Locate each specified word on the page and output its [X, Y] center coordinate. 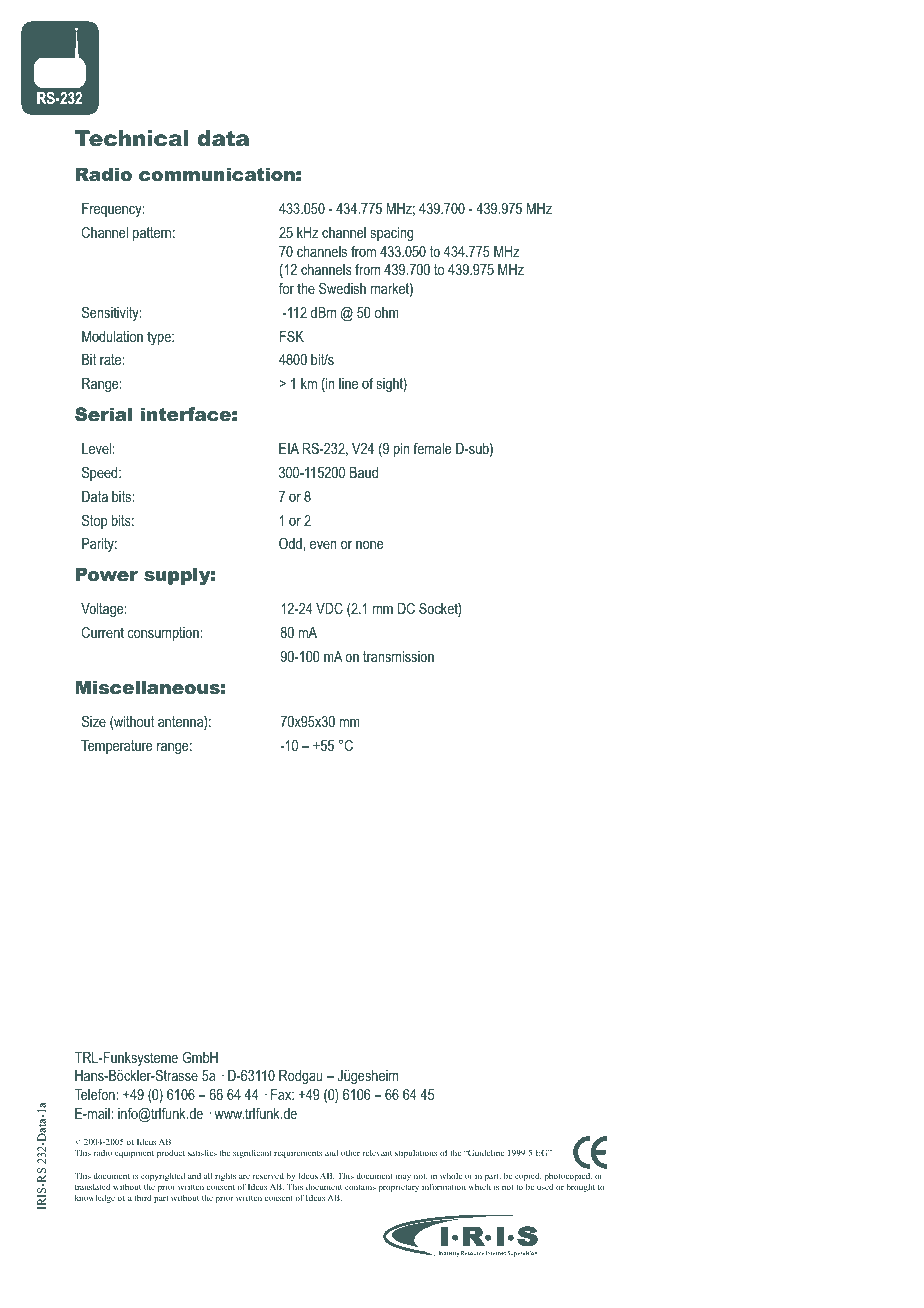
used [545, 1186]
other [350, 1153]
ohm [387, 312]
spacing [392, 234]
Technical [132, 138]
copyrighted [163, 1178]
